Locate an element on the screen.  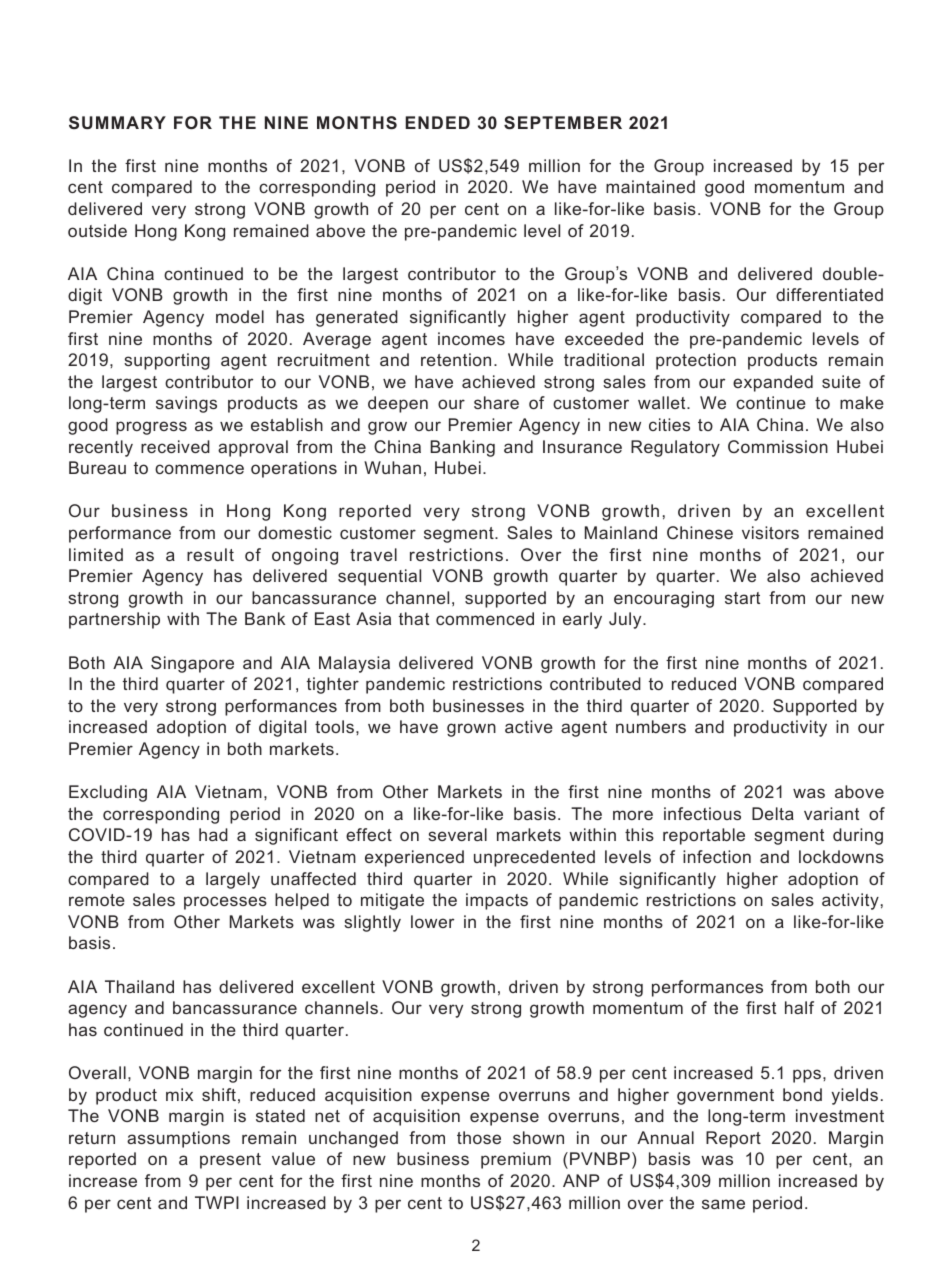
ENDED is located at coordinates (437, 122).
